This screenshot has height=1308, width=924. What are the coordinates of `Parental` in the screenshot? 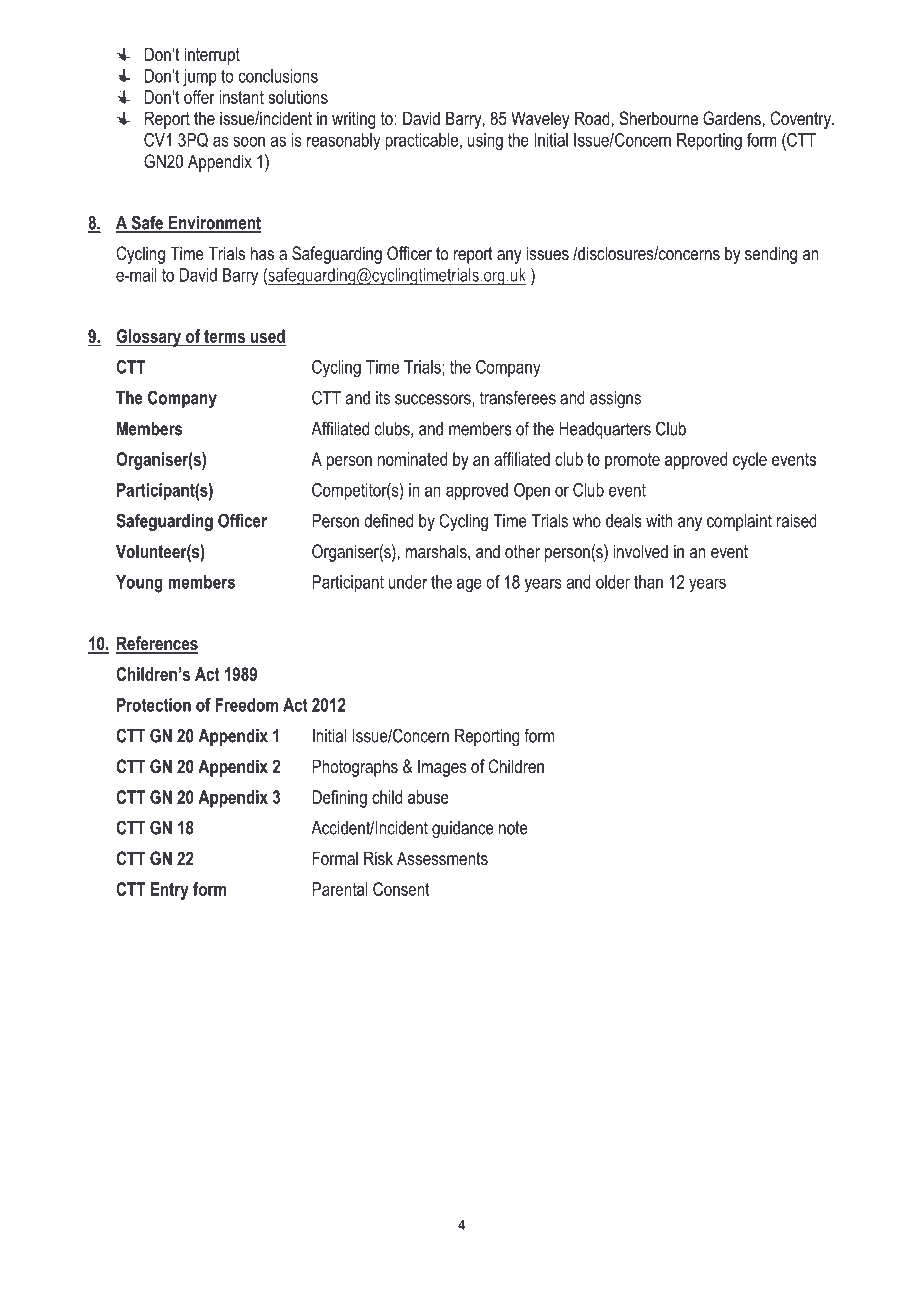 It's located at (340, 889).
